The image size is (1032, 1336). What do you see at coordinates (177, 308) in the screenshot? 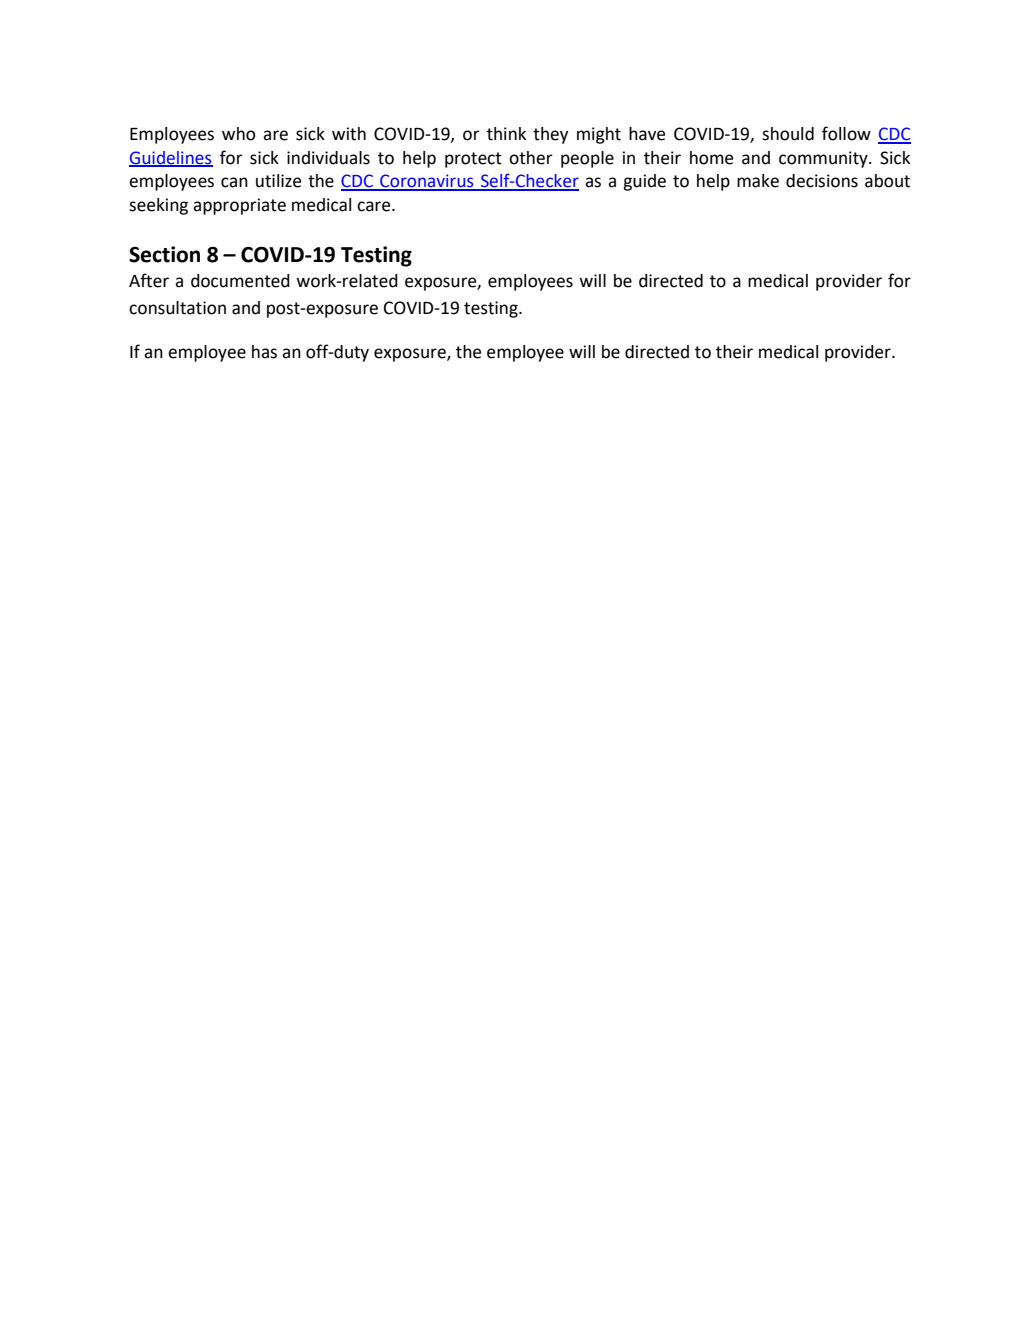
I see `consultation` at bounding box center [177, 308].
